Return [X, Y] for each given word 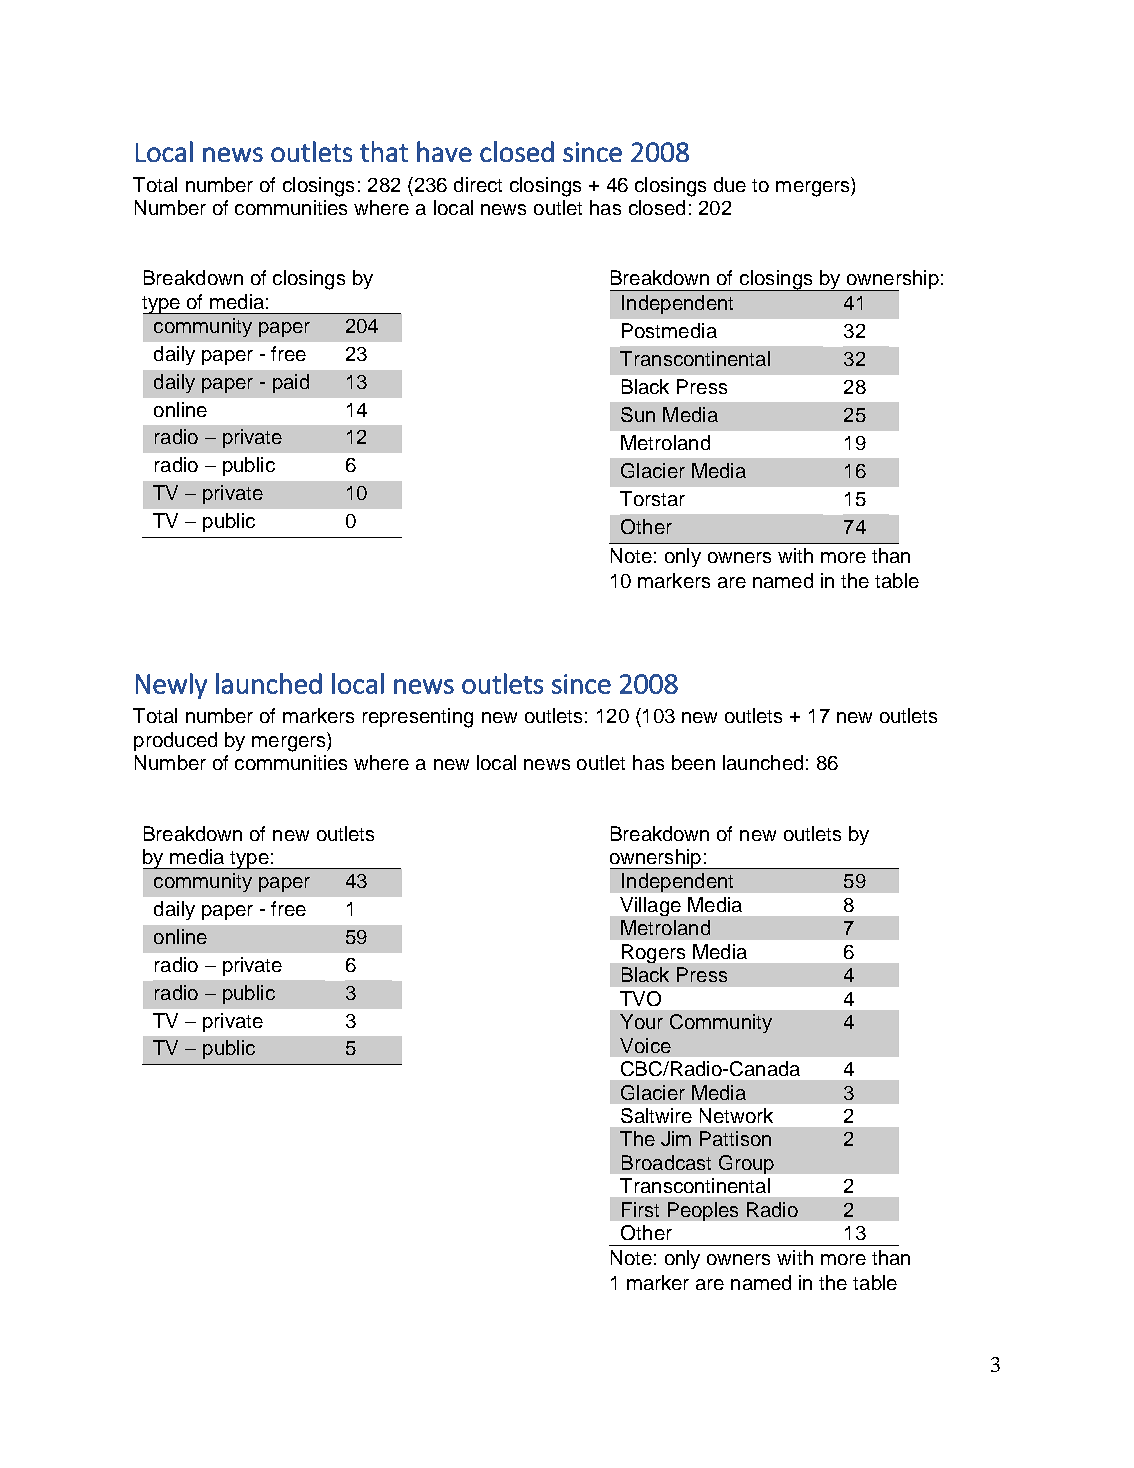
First [640, 1209]
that [384, 151]
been [693, 762]
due [730, 184]
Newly [171, 686]
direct [478, 184]
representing [418, 718]
